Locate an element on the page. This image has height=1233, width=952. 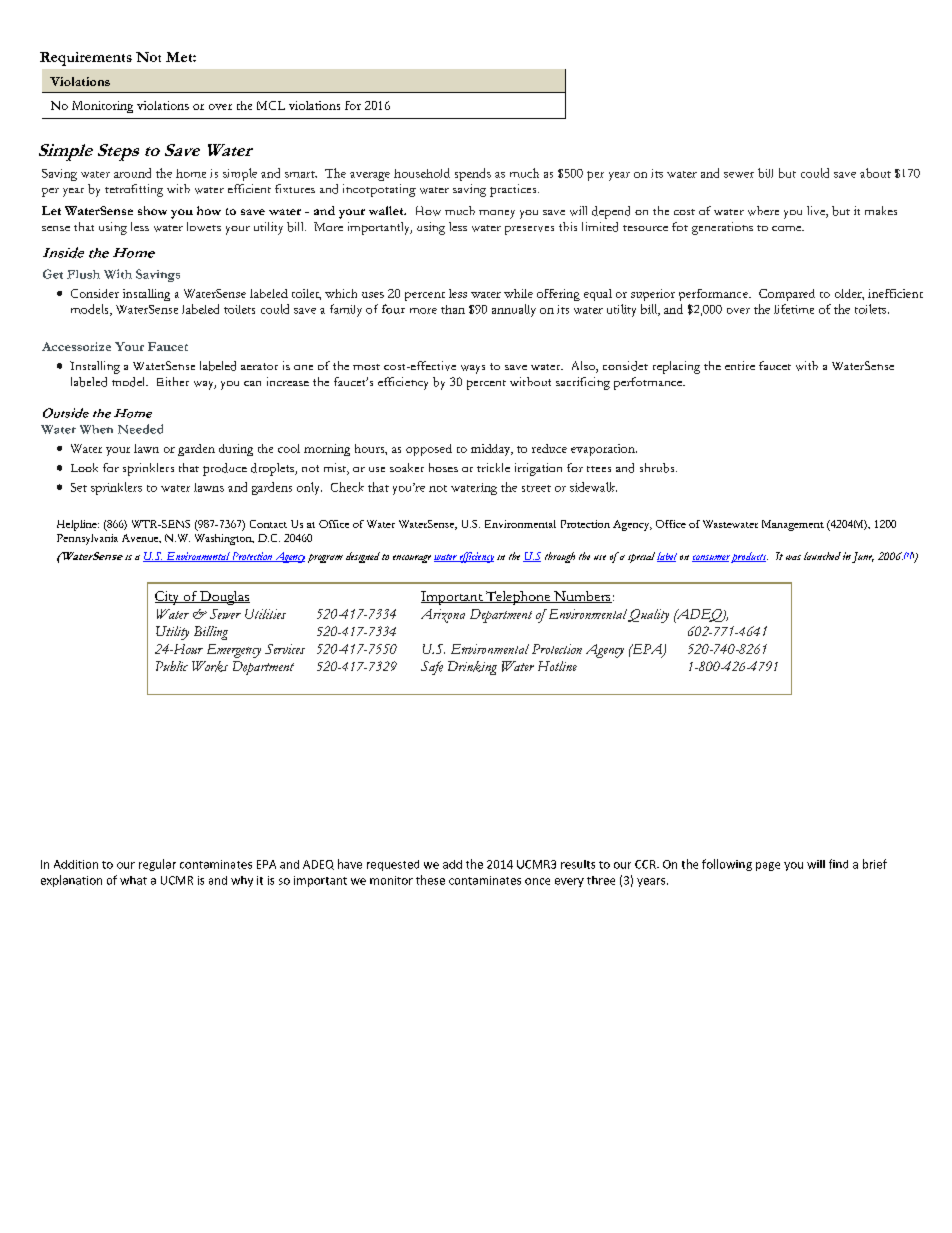
regular is located at coordinates (157, 865).
